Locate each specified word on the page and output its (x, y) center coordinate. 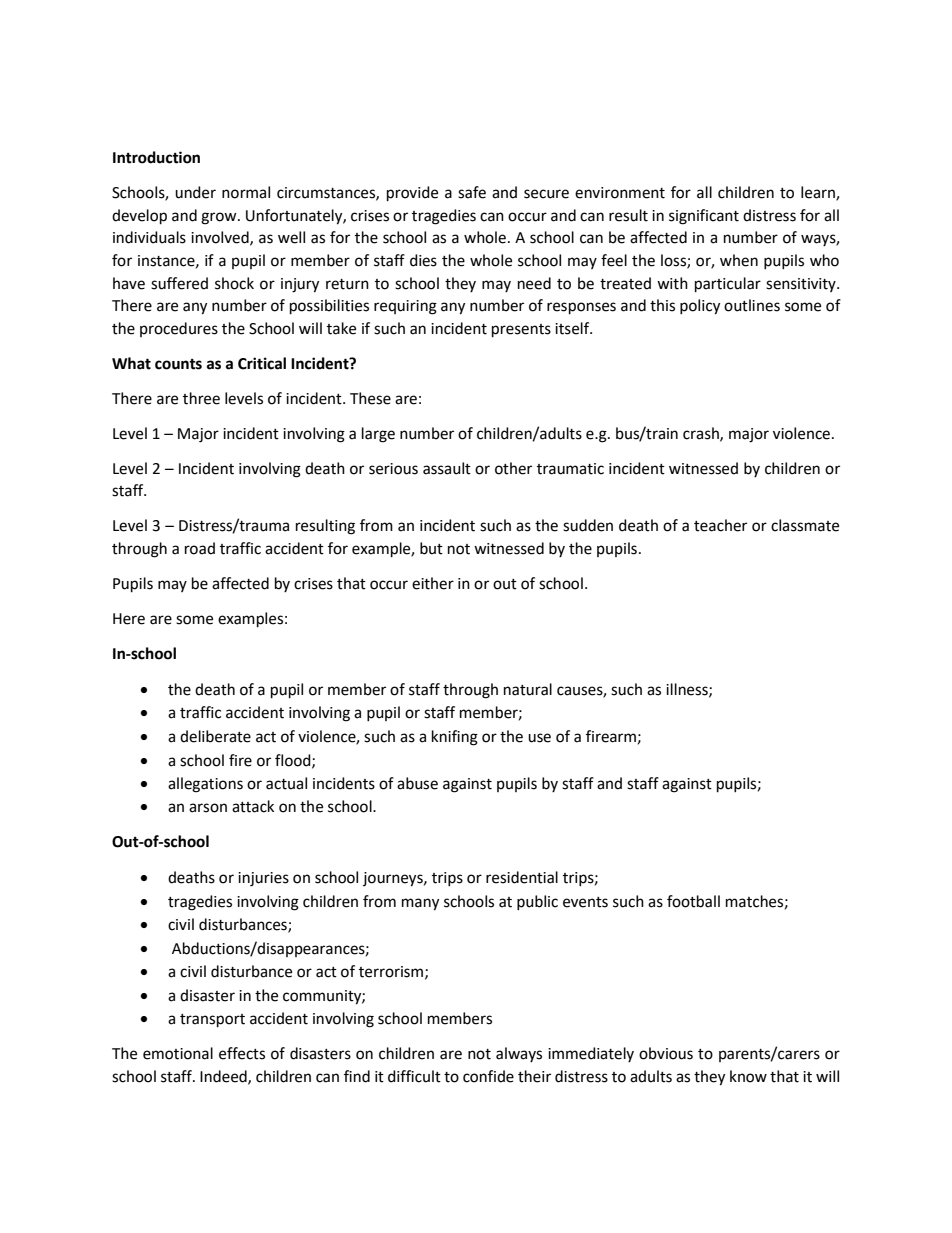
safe (472, 192)
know (748, 1076)
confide (488, 1076)
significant (704, 217)
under (195, 192)
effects (242, 1053)
